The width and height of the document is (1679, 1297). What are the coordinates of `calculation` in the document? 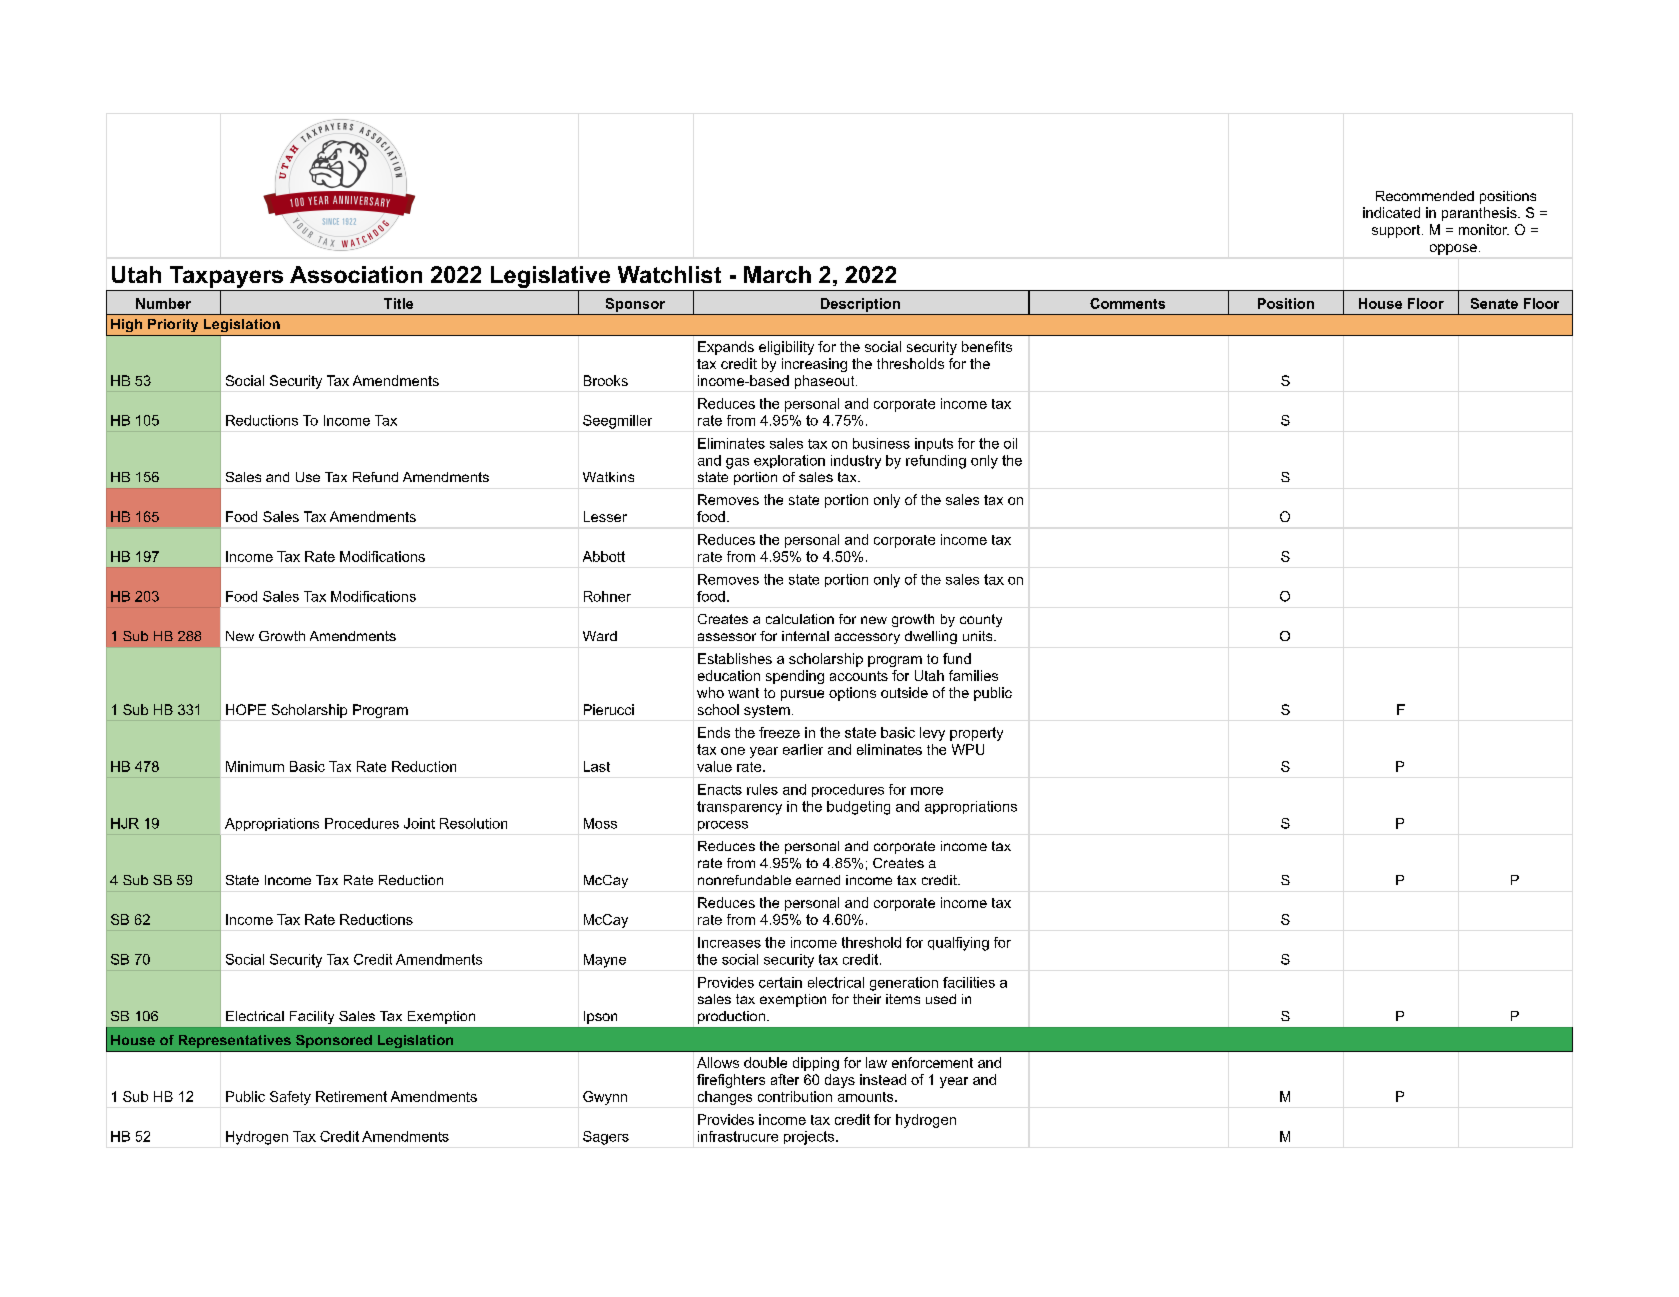 It's located at (800, 619).
